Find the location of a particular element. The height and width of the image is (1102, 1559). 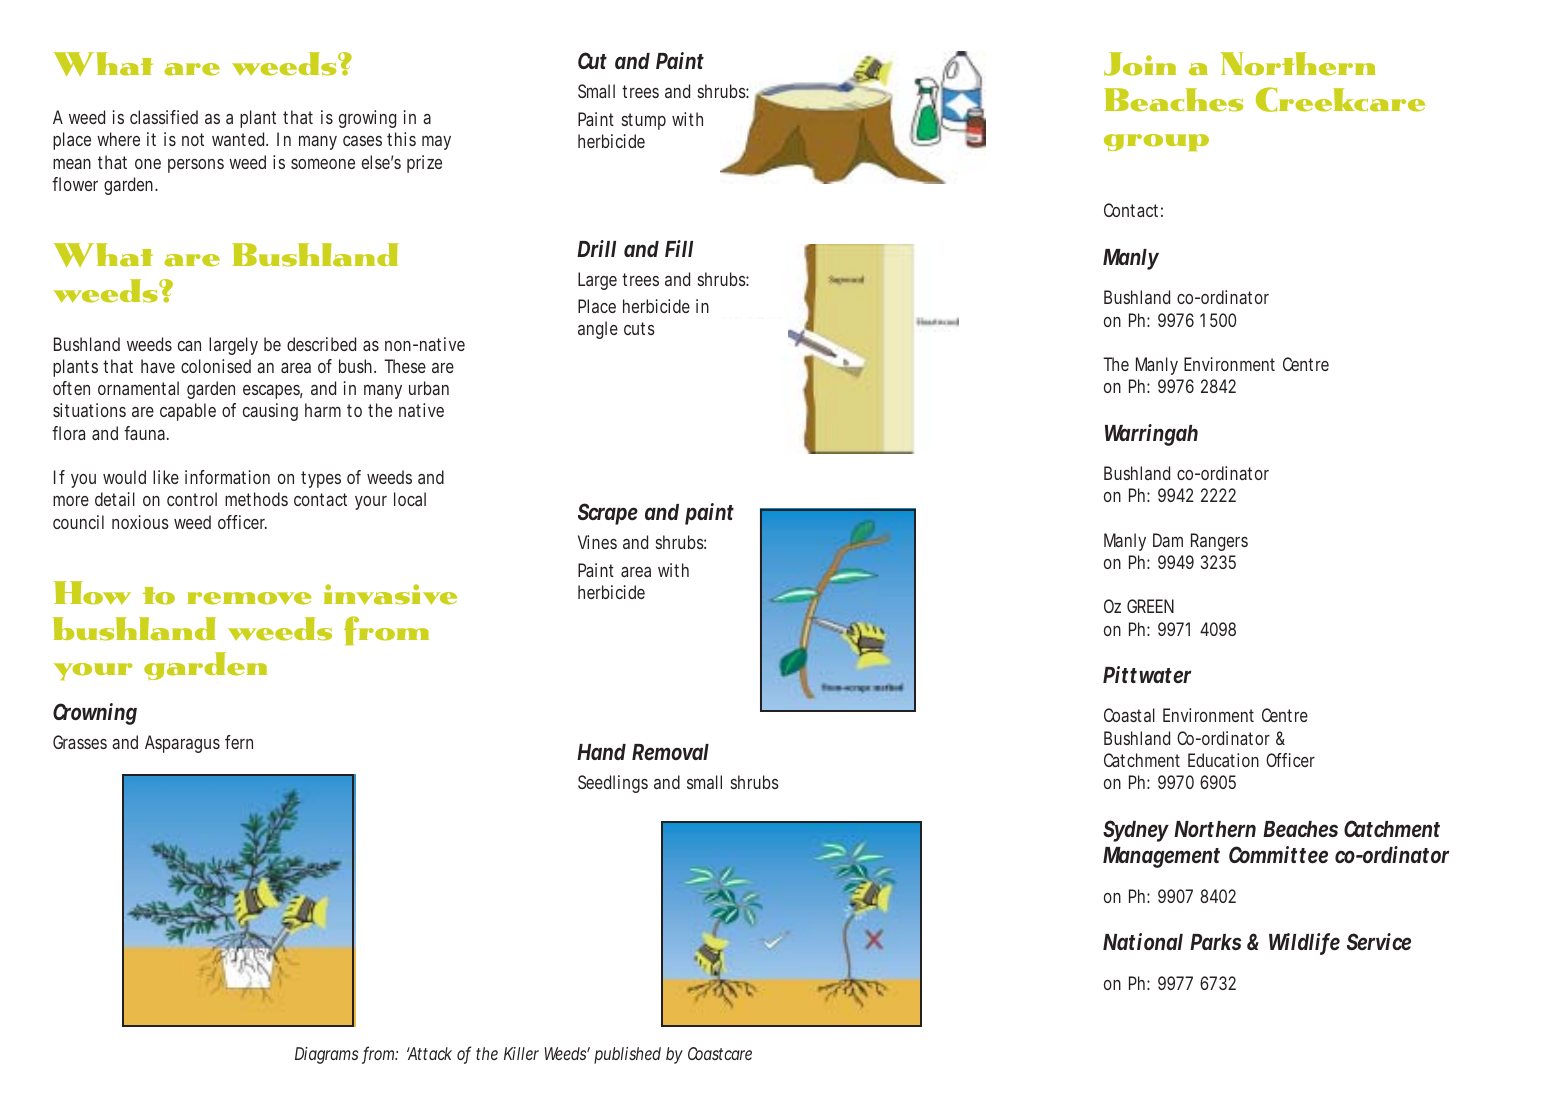

Vines is located at coordinates (597, 542).
